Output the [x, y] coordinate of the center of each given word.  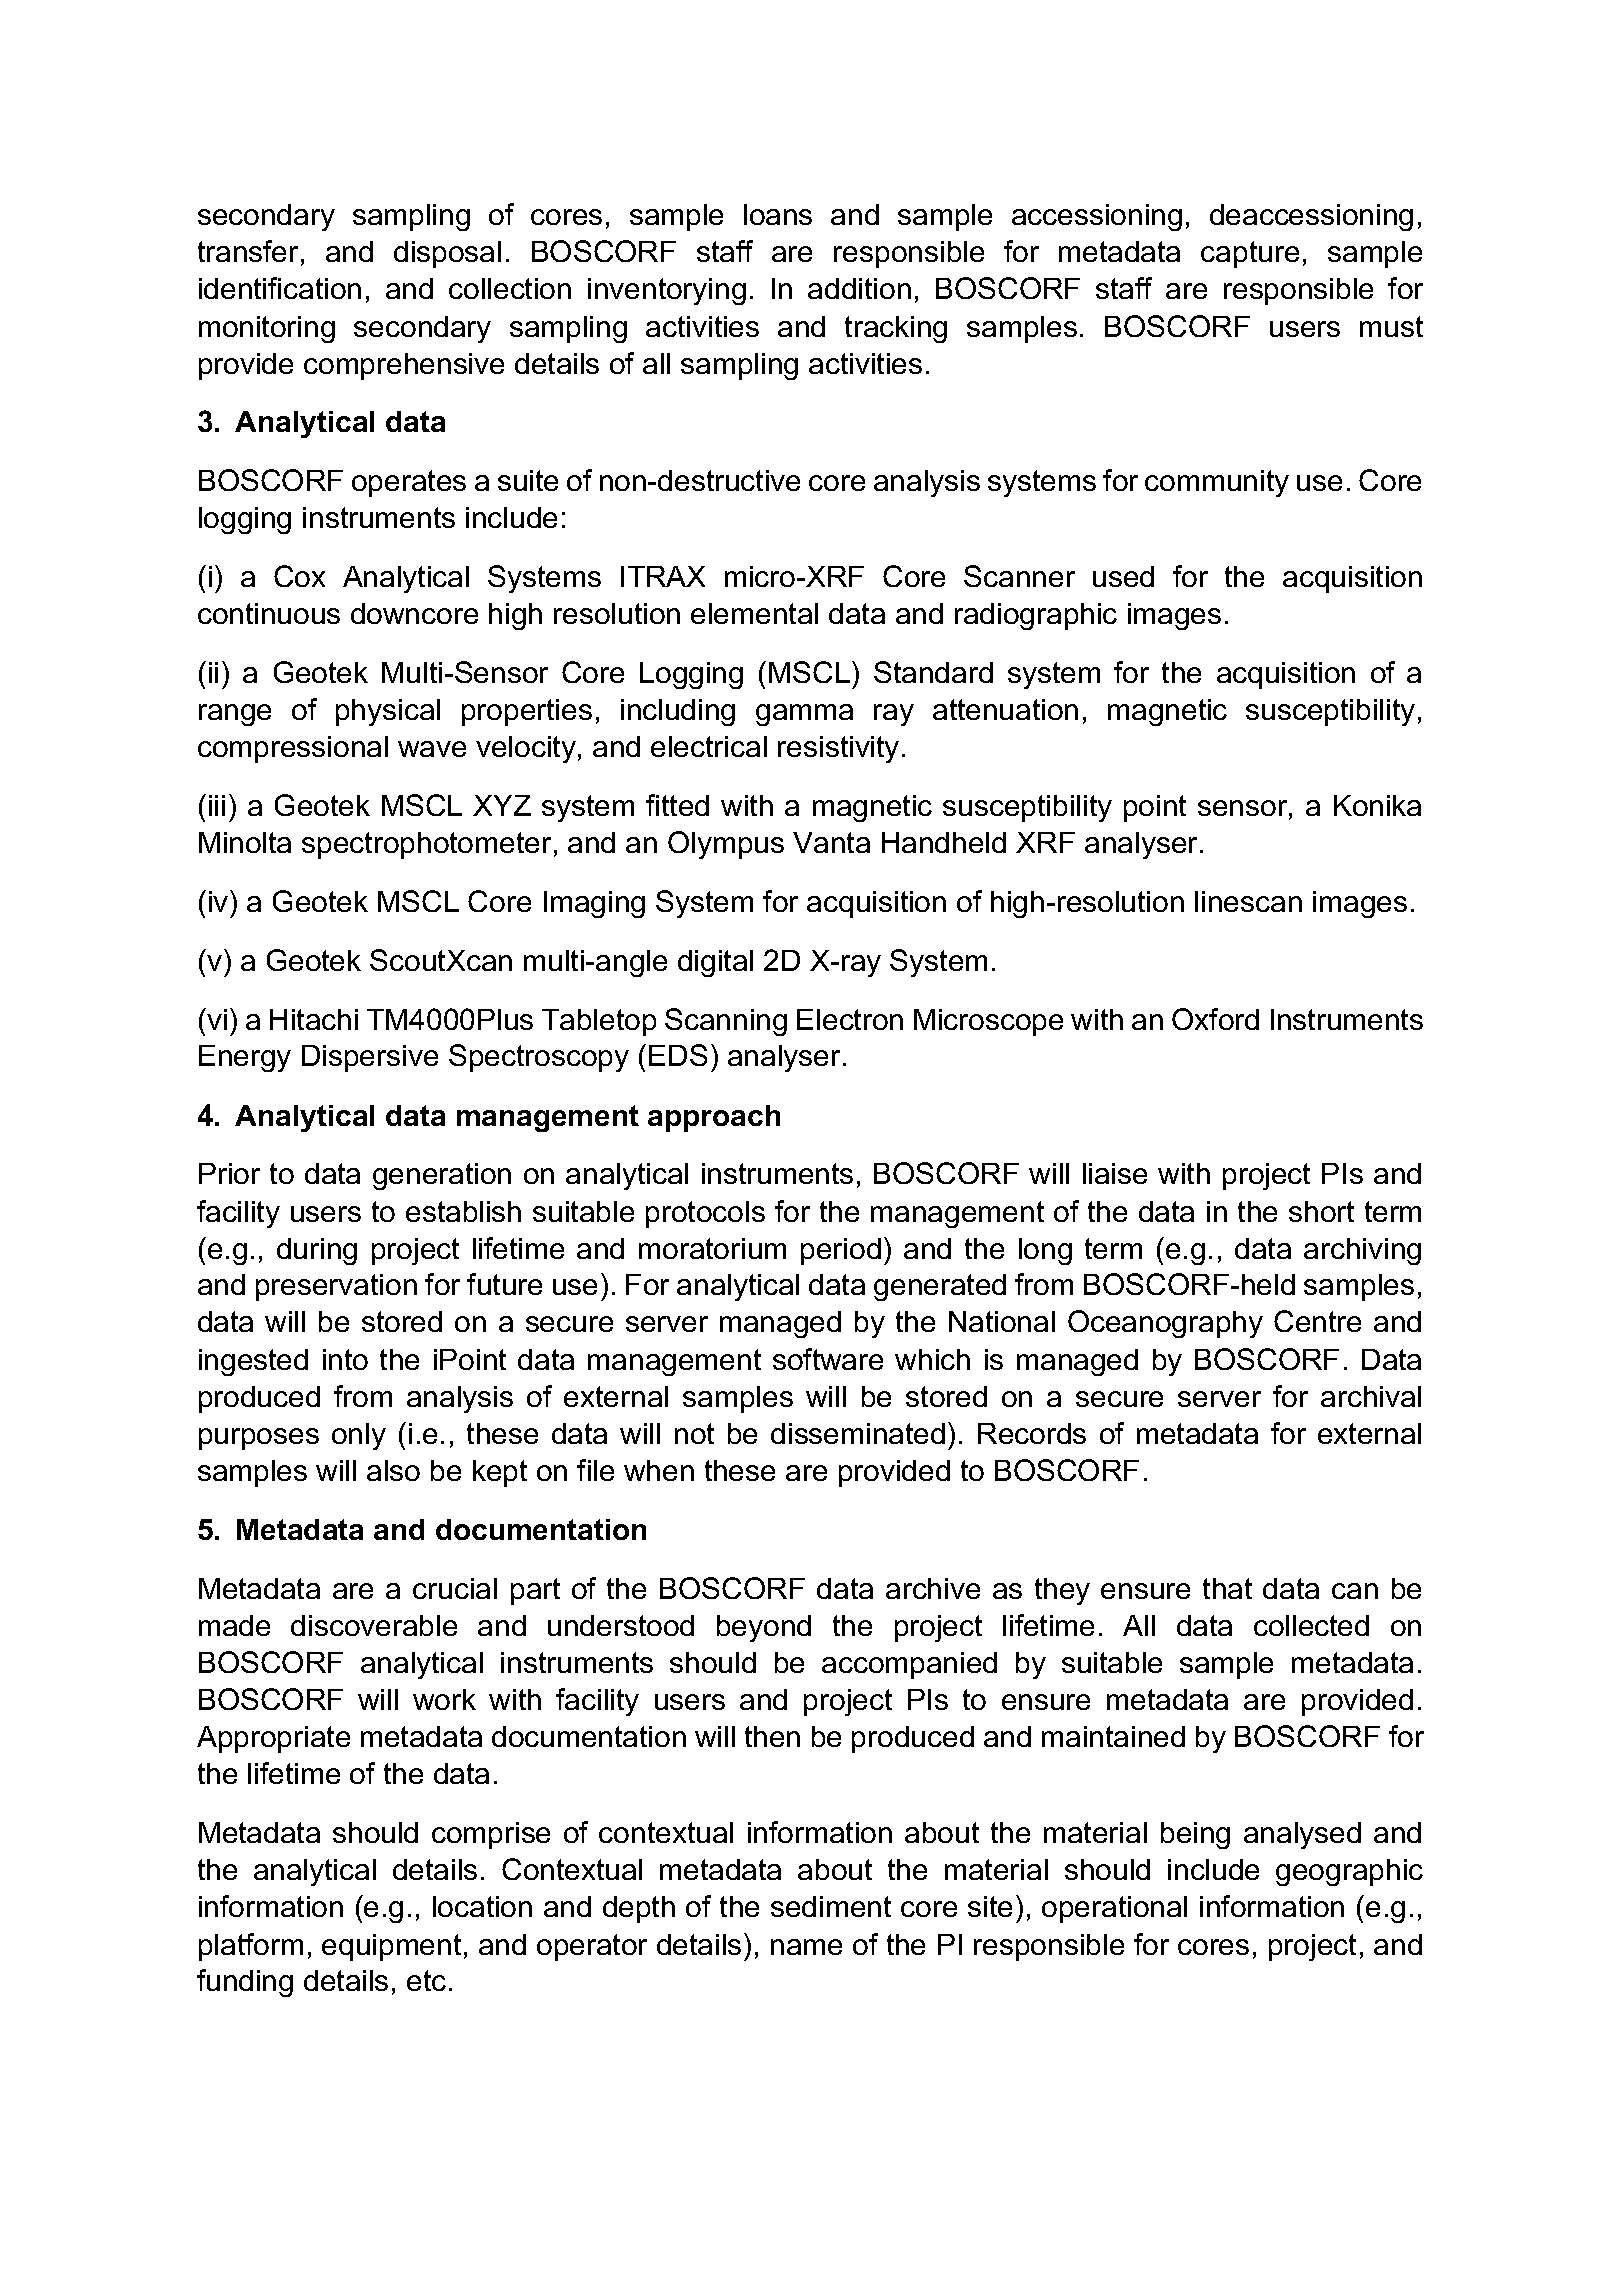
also [393, 1470]
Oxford [1215, 1019]
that [1227, 1588]
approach [714, 1118]
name [806, 1947]
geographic [1349, 1872]
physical [388, 712]
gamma [804, 715]
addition [859, 288]
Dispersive [370, 1058]
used [1123, 576]
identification [280, 288]
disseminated [858, 1433]
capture [1250, 254]
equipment [391, 1947]
